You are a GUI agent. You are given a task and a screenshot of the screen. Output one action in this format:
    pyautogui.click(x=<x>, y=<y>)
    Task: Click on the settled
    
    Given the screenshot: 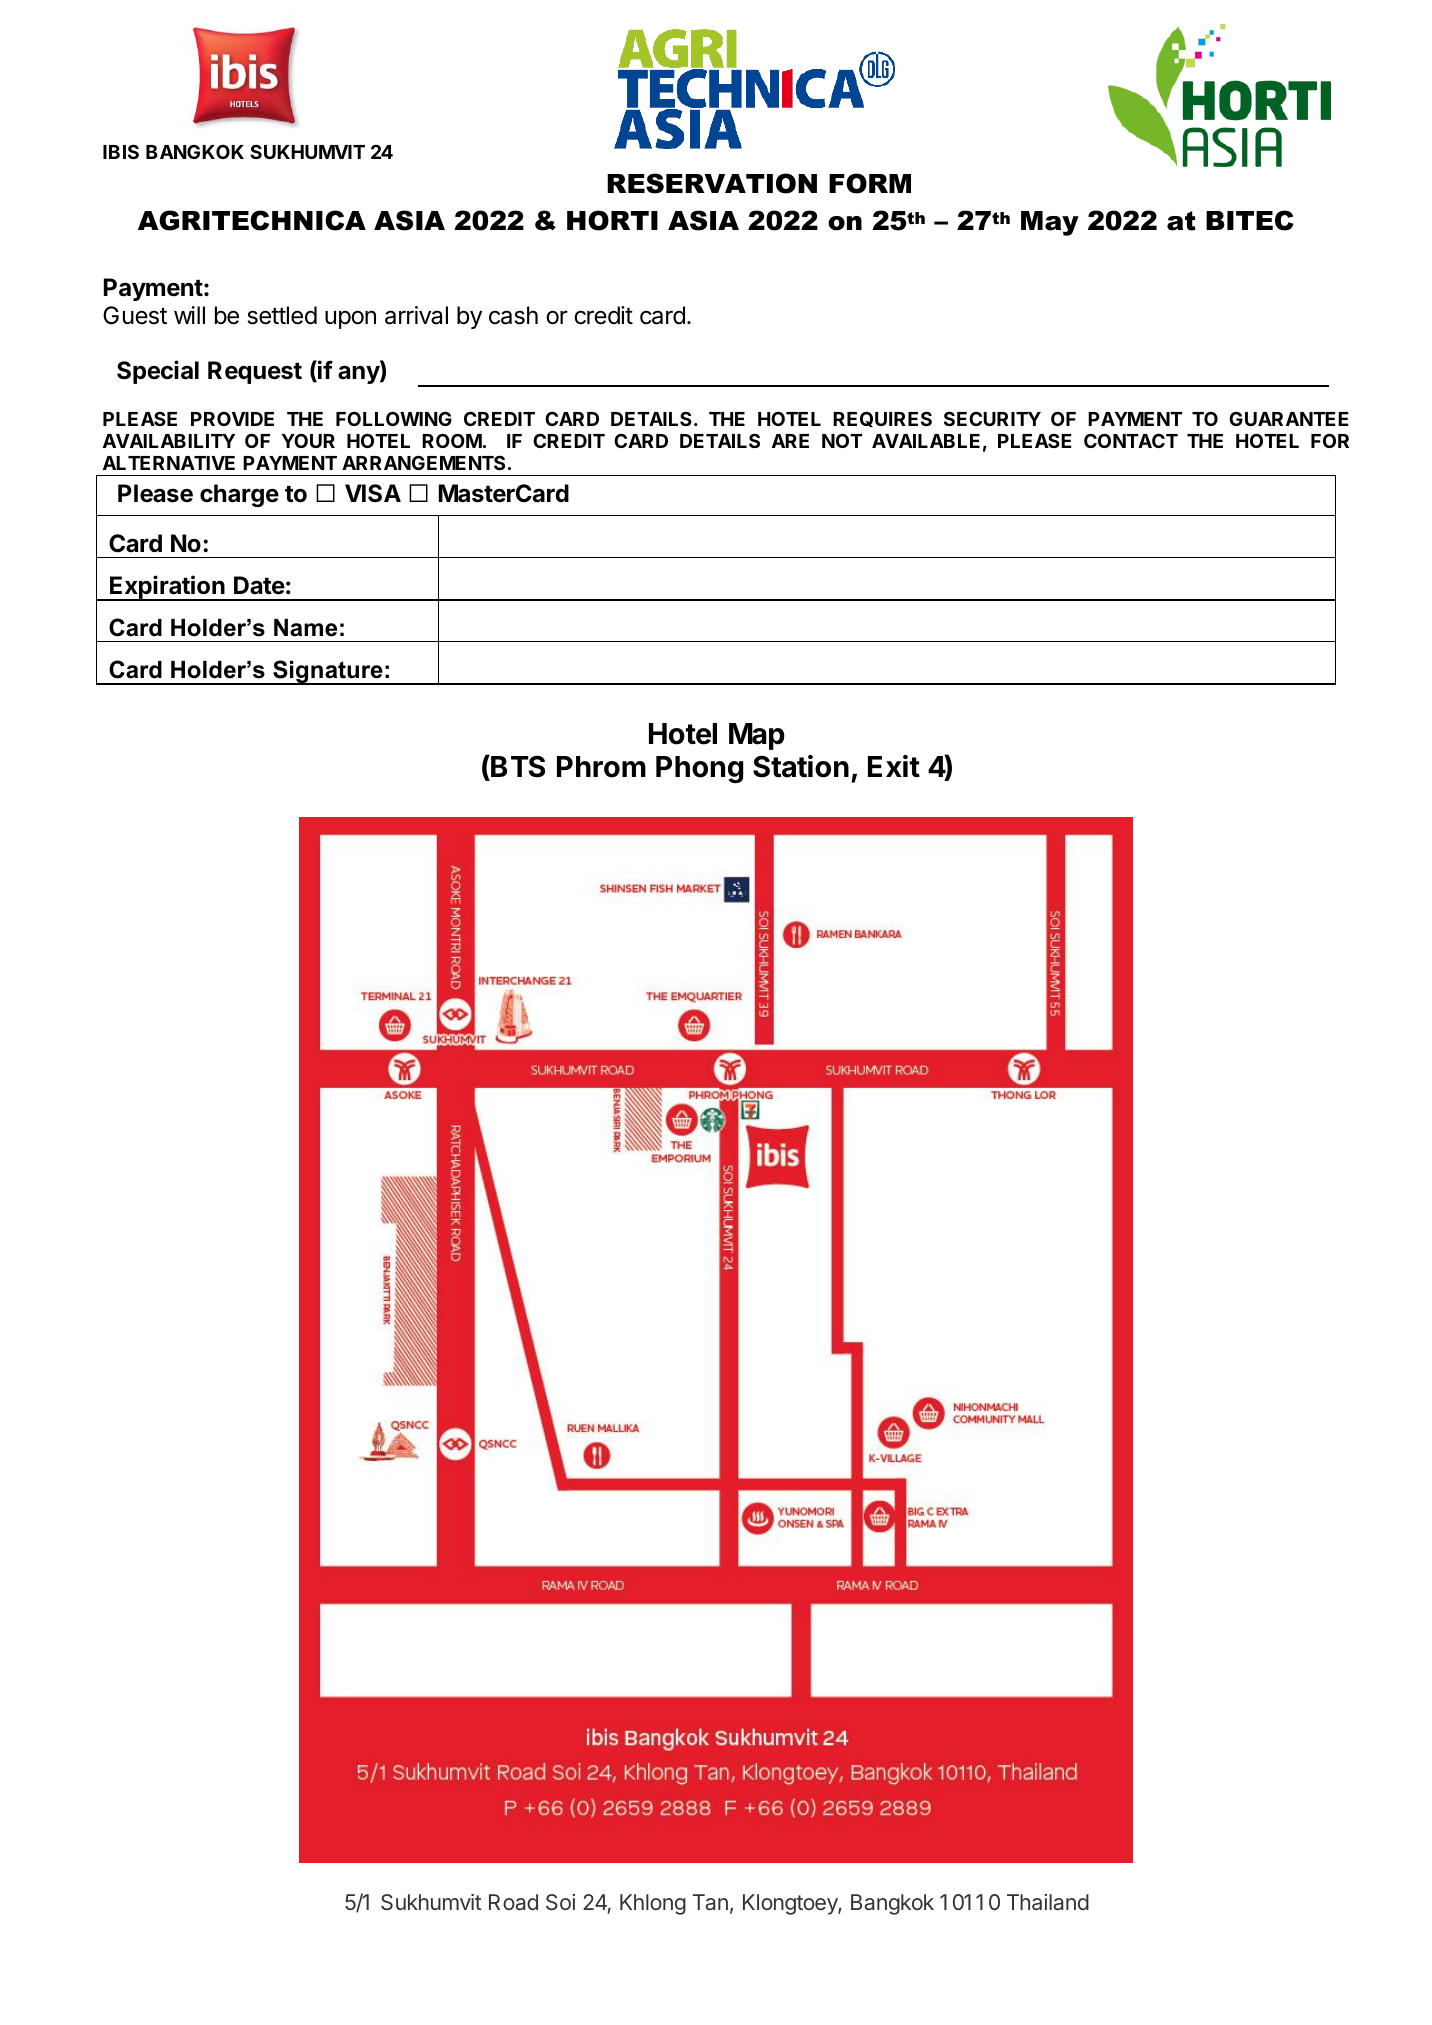 What is the action you would take?
    pyautogui.click(x=282, y=315)
